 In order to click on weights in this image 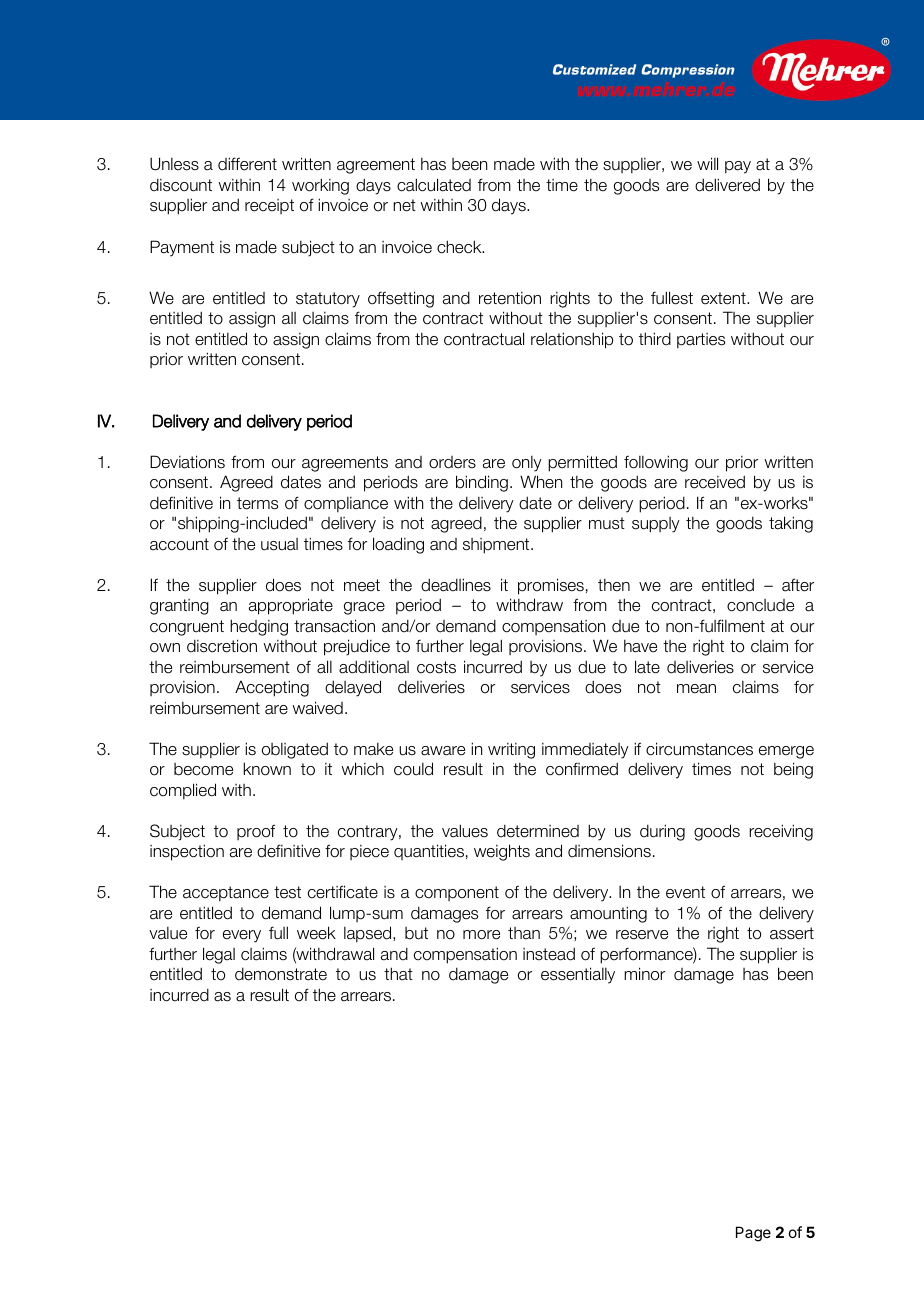, I will do `click(502, 852)`.
